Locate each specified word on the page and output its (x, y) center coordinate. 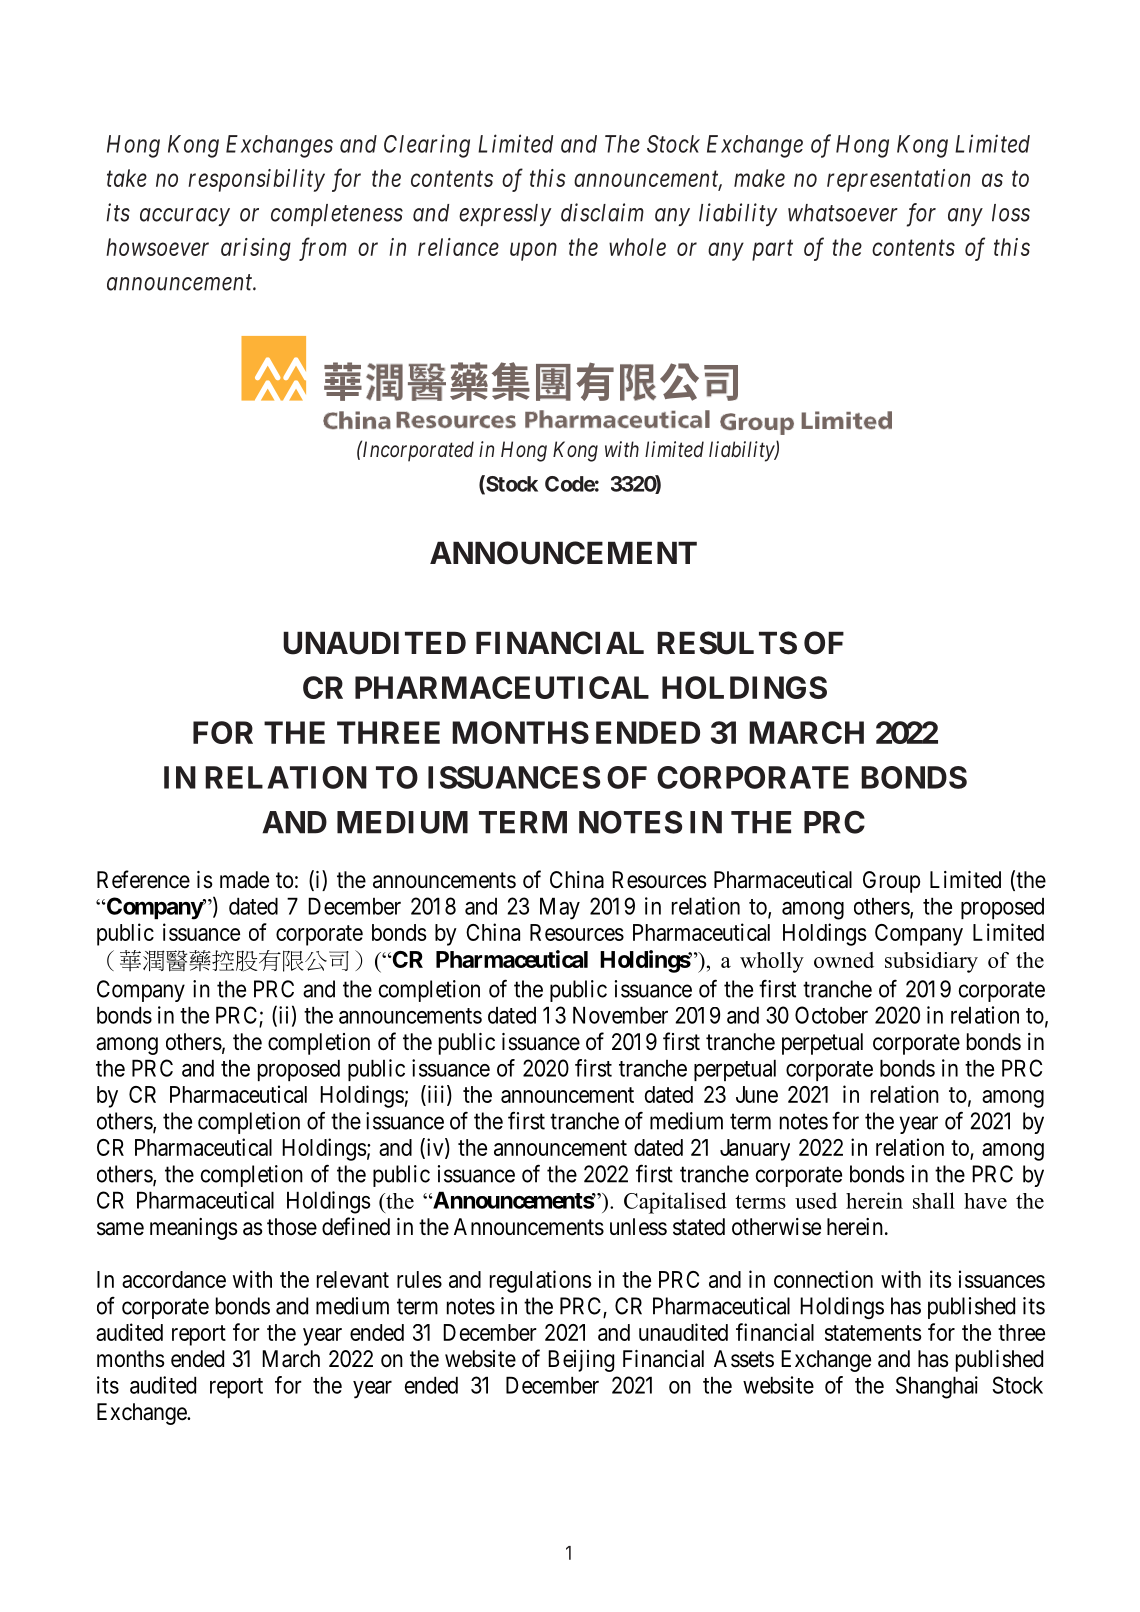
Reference (143, 879)
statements (873, 1333)
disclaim (602, 212)
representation (898, 180)
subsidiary (931, 962)
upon (533, 252)
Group (891, 882)
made (244, 880)
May (560, 908)
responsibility (256, 180)
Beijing (581, 1361)
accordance (174, 1279)
